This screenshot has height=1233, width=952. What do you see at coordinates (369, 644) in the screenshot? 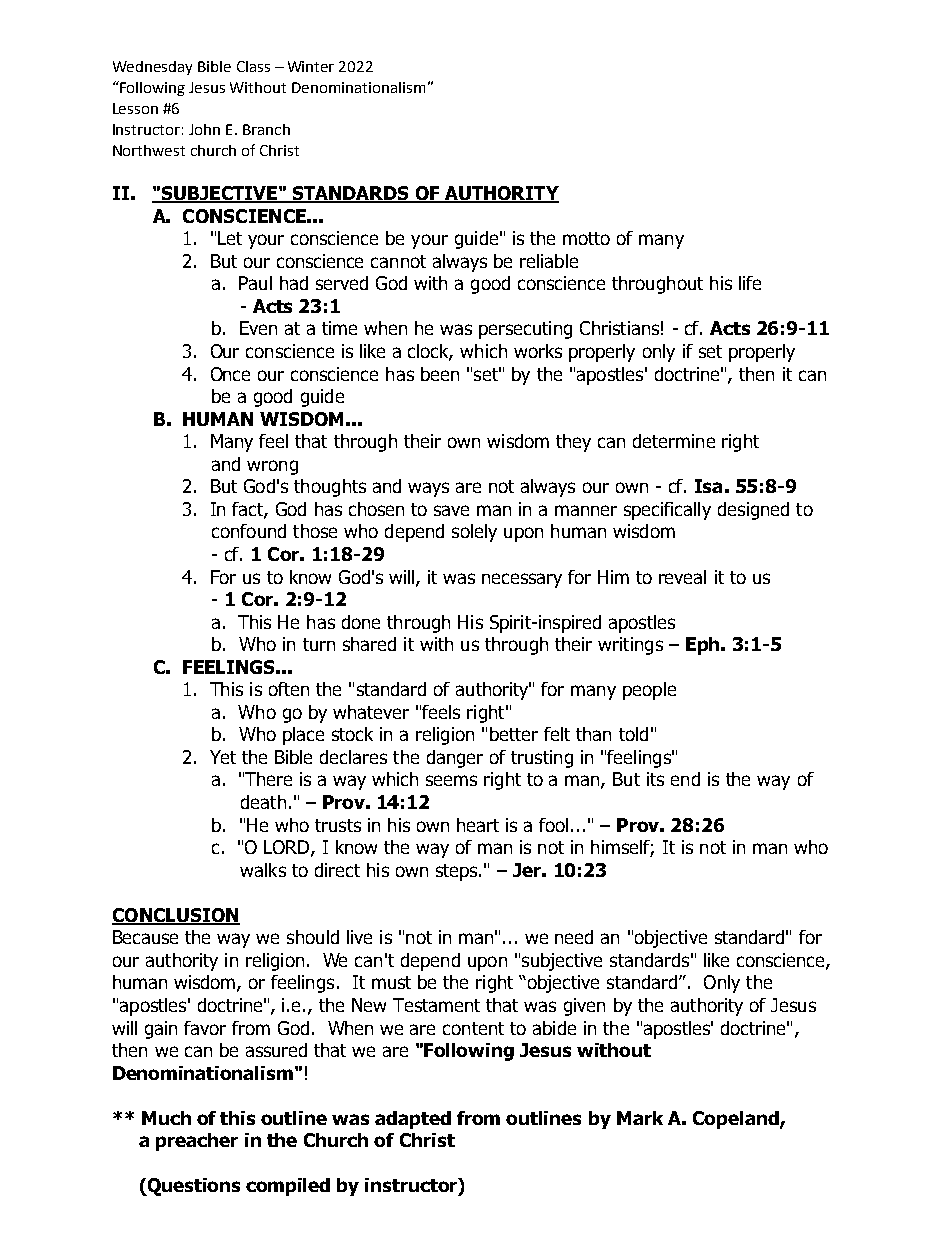
I see `shared` at bounding box center [369, 644].
